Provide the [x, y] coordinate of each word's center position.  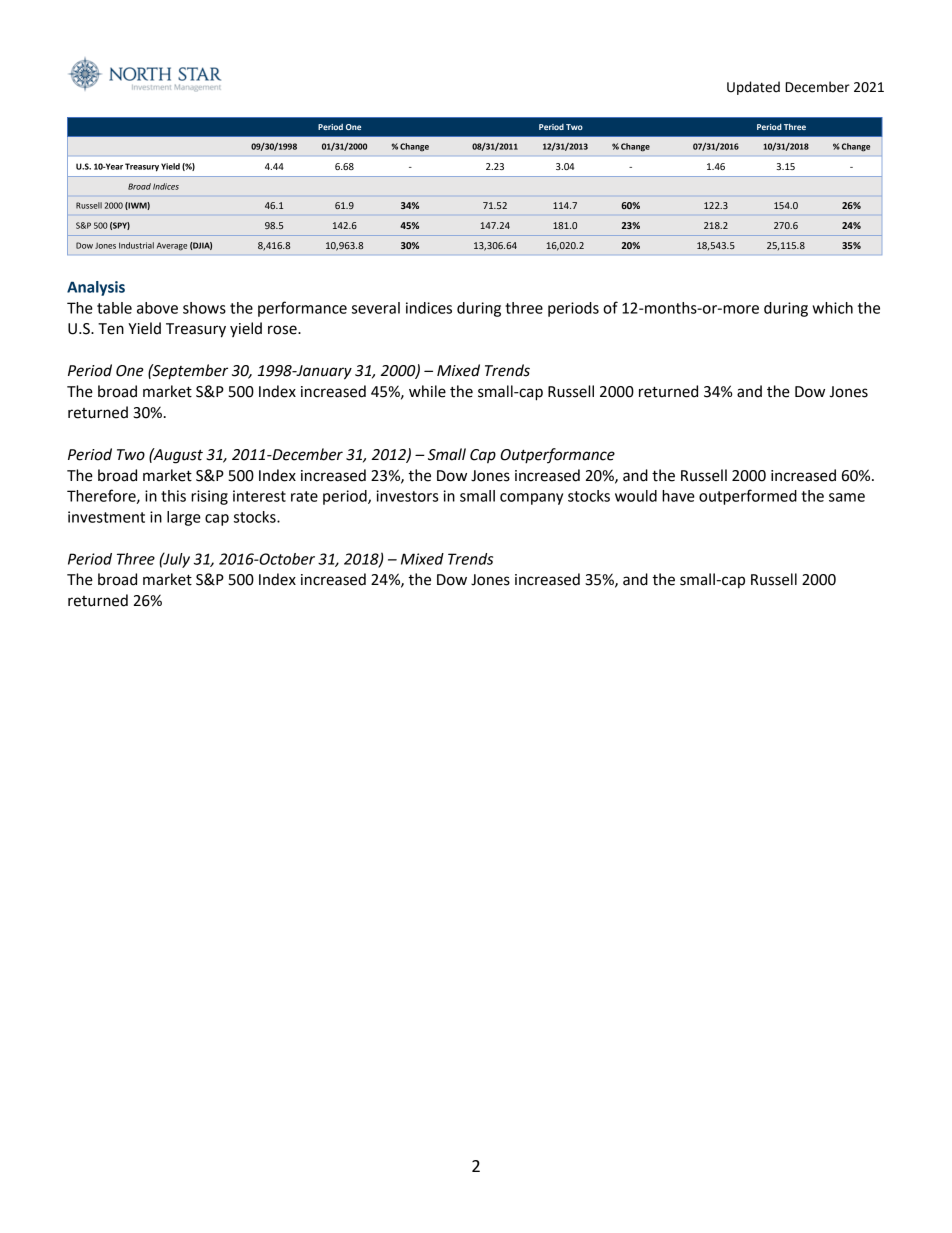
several [376, 308]
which [832, 308]
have [678, 496]
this [173, 496]
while [427, 391]
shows [204, 308]
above [157, 308]
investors [407, 496]
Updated [753, 88]
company [531, 499]
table [114, 308]
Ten [111, 329]
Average [172, 246]
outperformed [748, 497]
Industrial [136, 245]
